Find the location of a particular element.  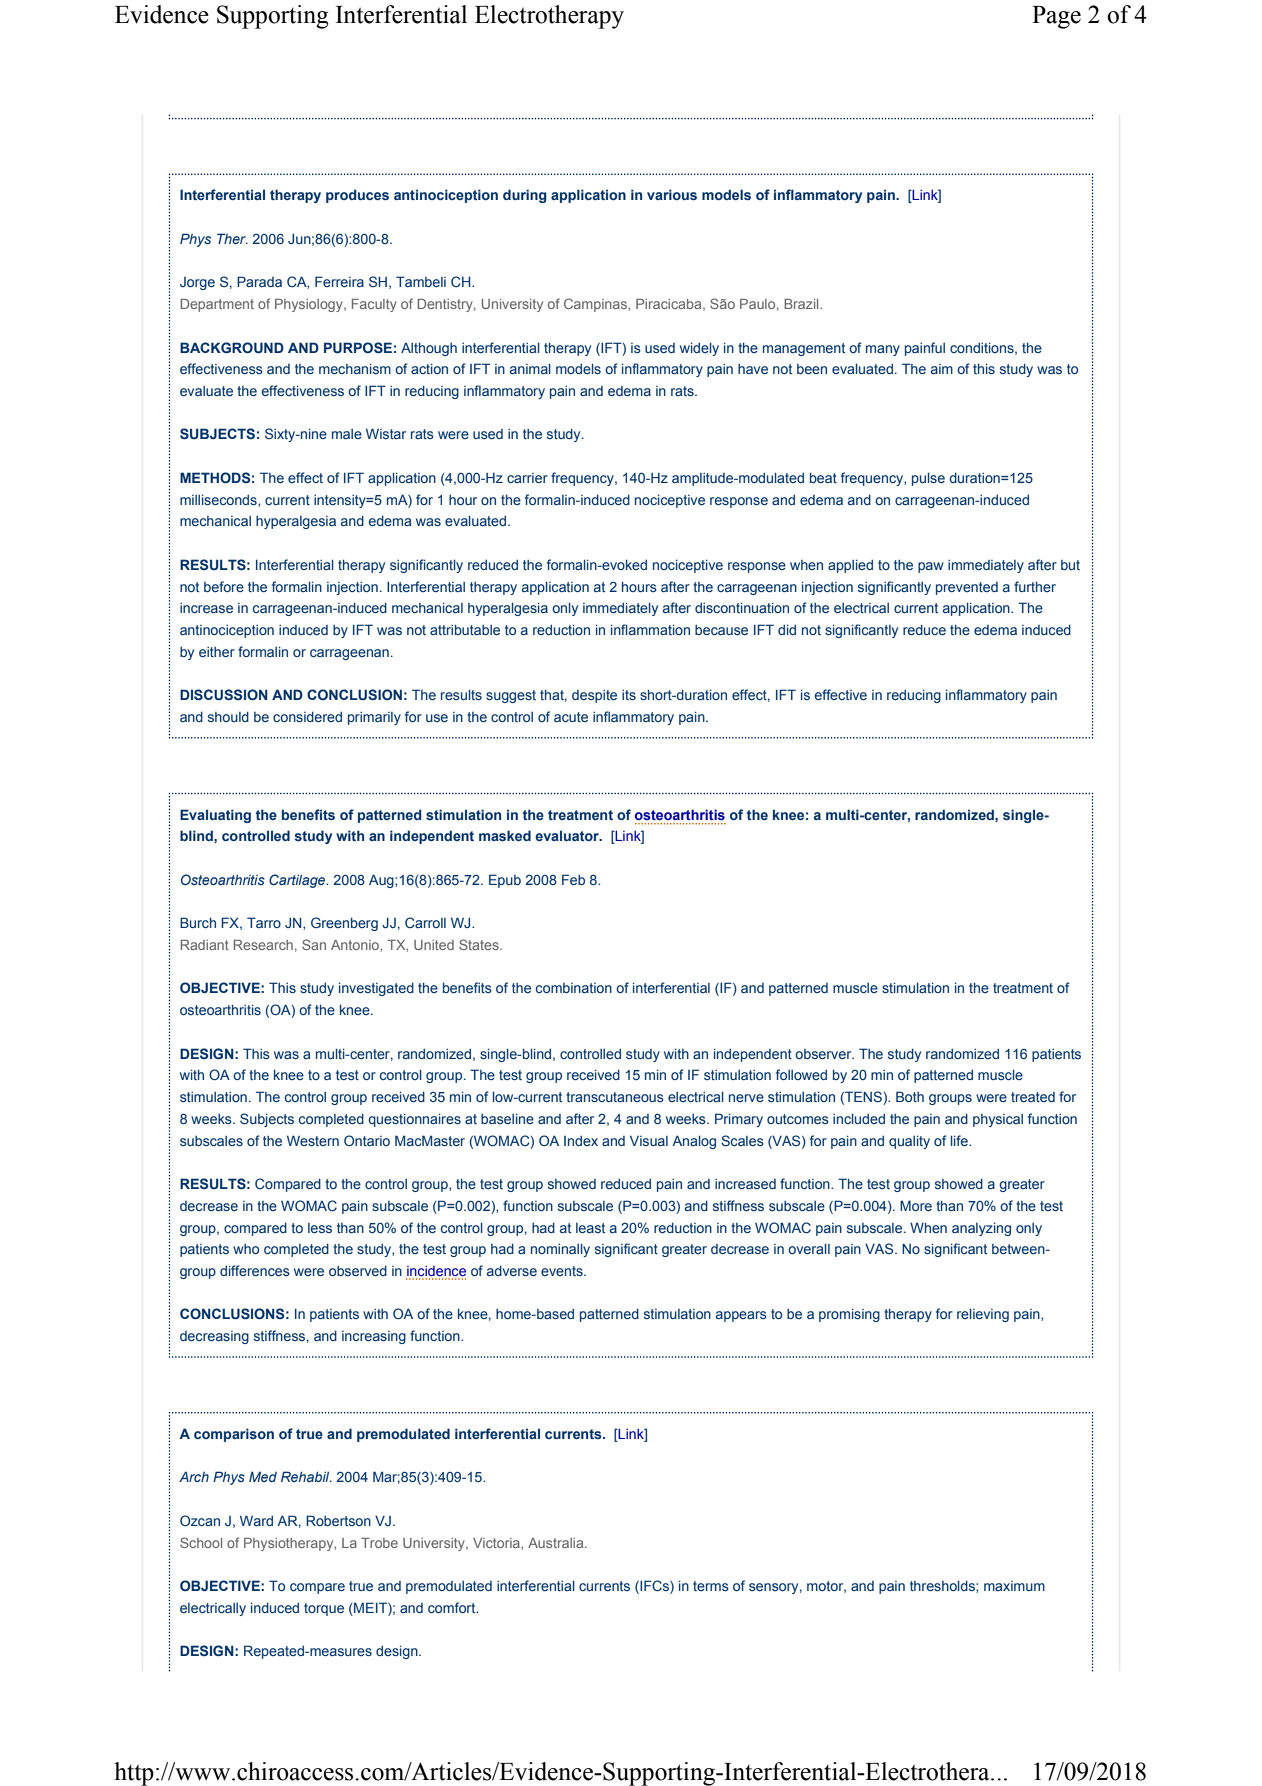

prevented is located at coordinates (967, 588).
